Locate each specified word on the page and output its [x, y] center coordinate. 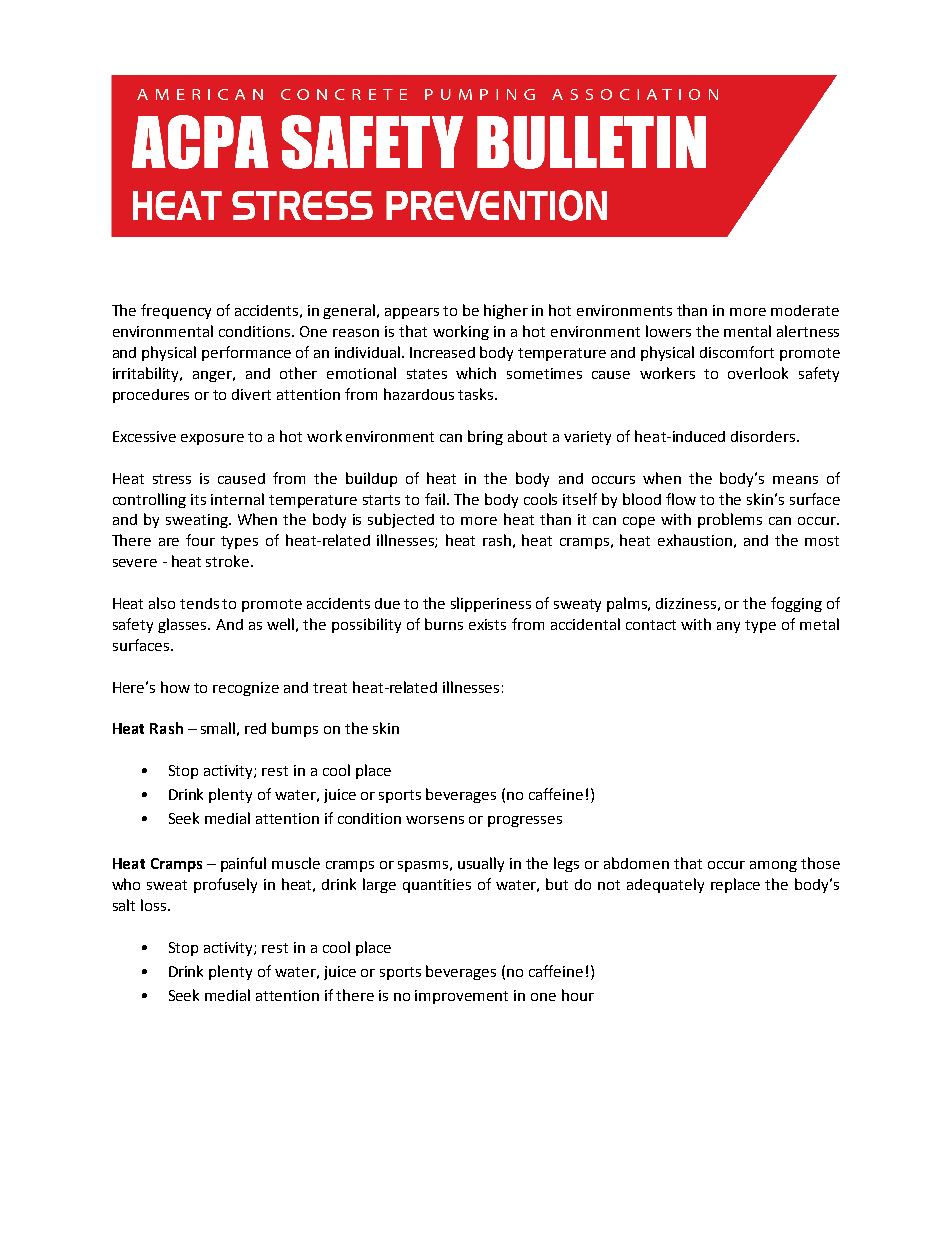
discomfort [737, 352]
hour [578, 995]
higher [506, 311]
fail [435, 499]
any [728, 627]
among [773, 866]
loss [155, 905]
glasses [183, 625]
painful [243, 864]
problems [730, 520]
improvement [461, 997]
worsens [435, 820]
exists [487, 624]
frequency [176, 311]
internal [237, 499]
